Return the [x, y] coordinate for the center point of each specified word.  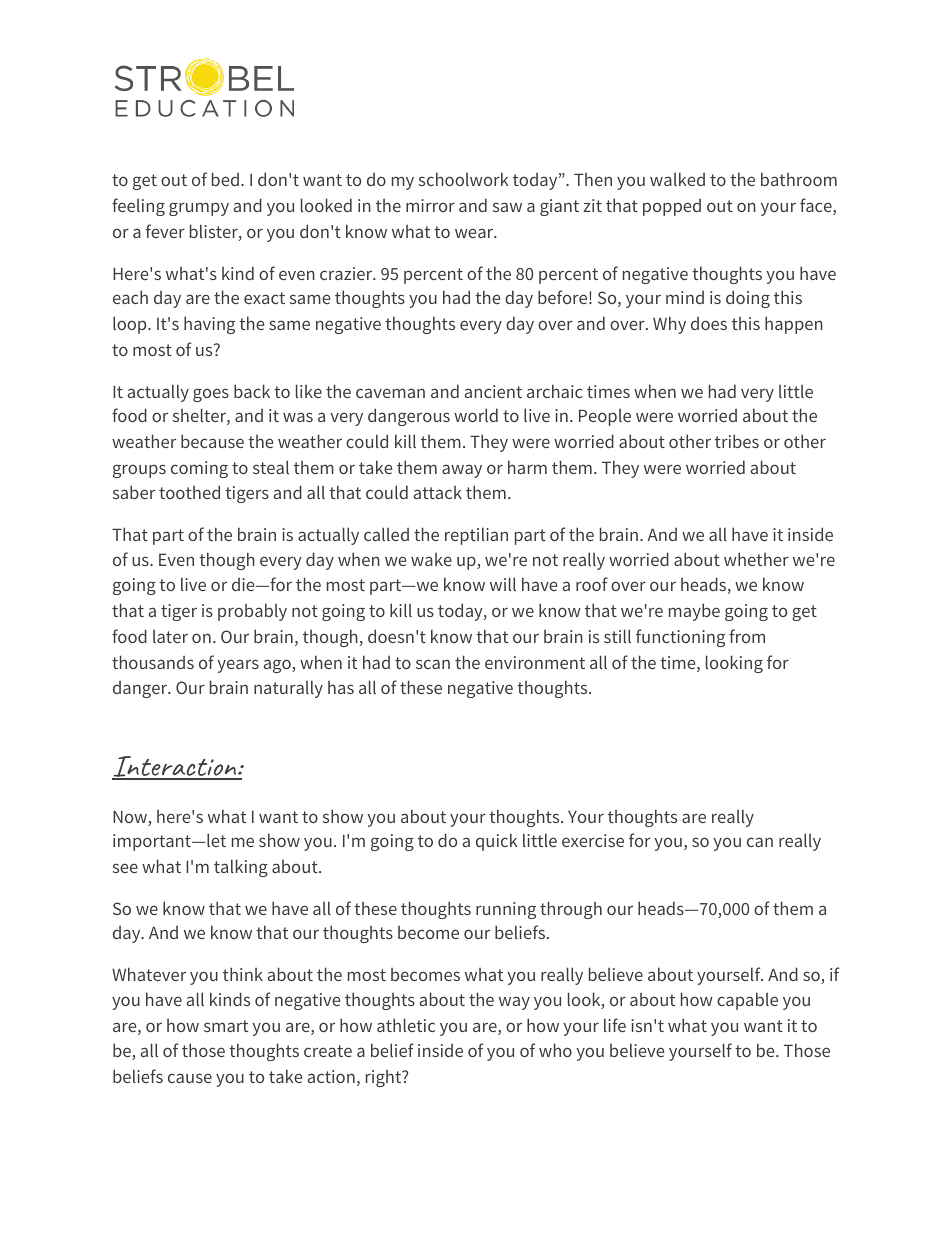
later [170, 636]
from [747, 636]
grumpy [199, 209]
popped [672, 207]
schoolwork [464, 179]
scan [433, 664]
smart [226, 1026]
